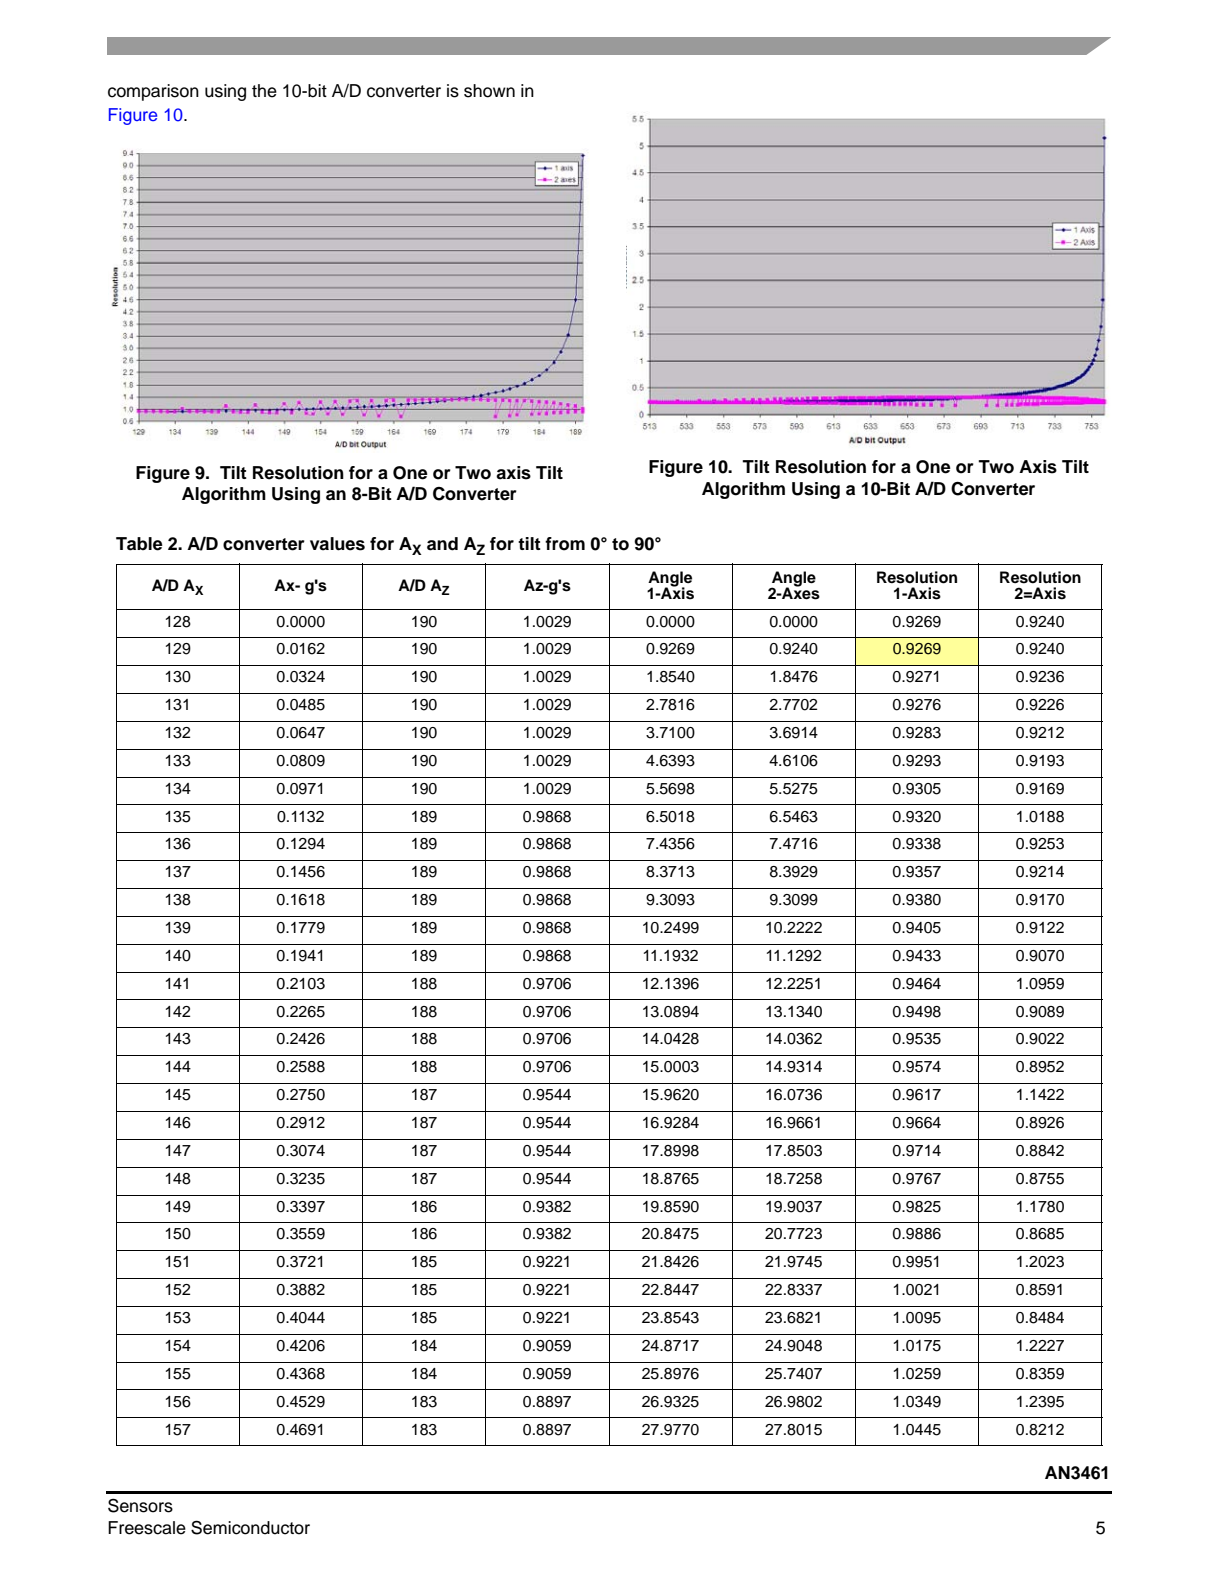 This document has width=1218, height=1576. What do you see at coordinates (147, 1528) in the document?
I see `Freescale` at bounding box center [147, 1528].
